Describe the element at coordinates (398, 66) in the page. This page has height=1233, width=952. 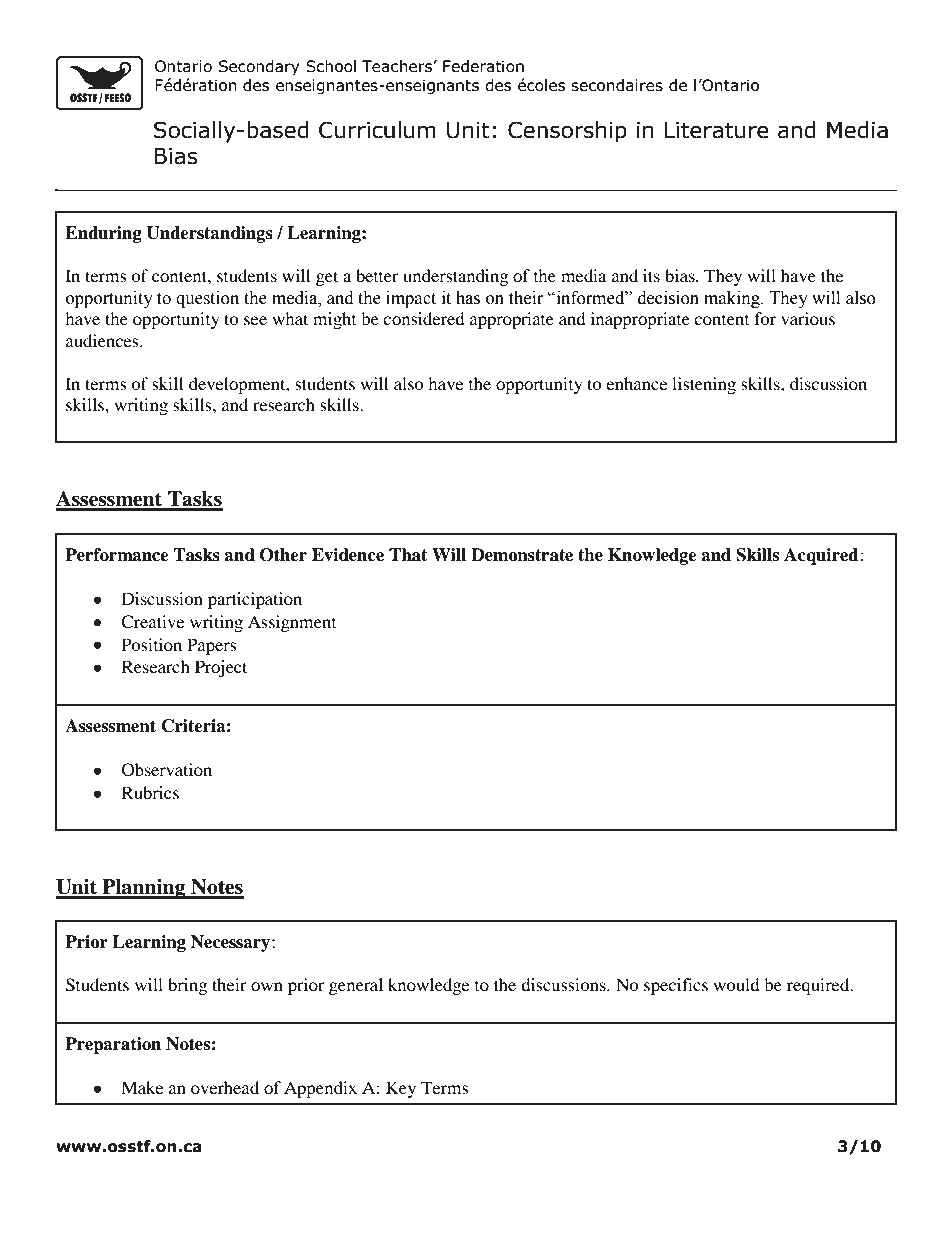
I see `Teachers` at that location.
